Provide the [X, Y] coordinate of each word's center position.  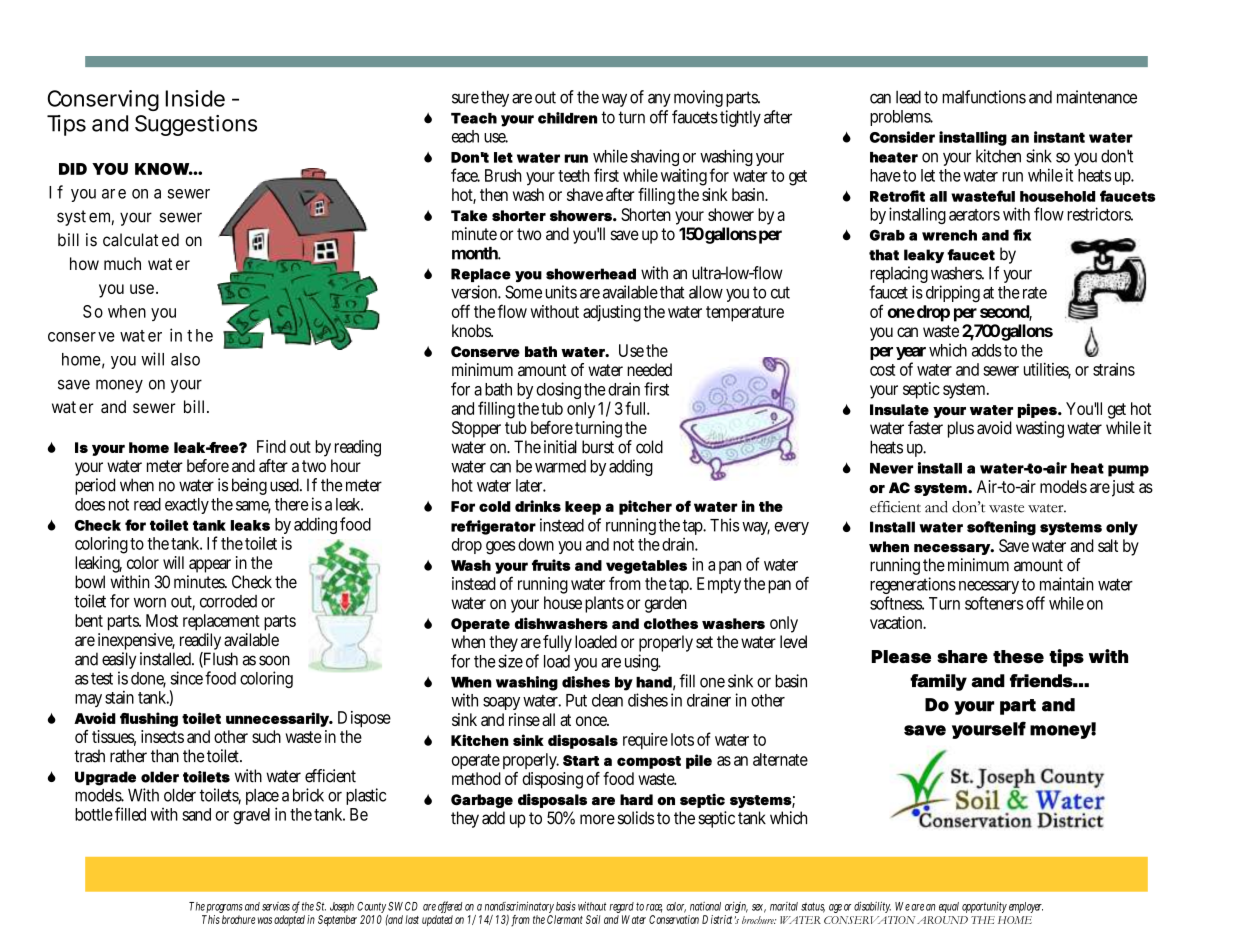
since [186, 678]
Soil [593, 919]
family [938, 682]
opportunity [984, 907]
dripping [953, 293]
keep [583, 508]
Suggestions [196, 125]
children [567, 118]
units [561, 292]
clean [607, 700]
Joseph [342, 909]
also [185, 359]
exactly [187, 506]
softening [1001, 528]
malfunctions [984, 97]
